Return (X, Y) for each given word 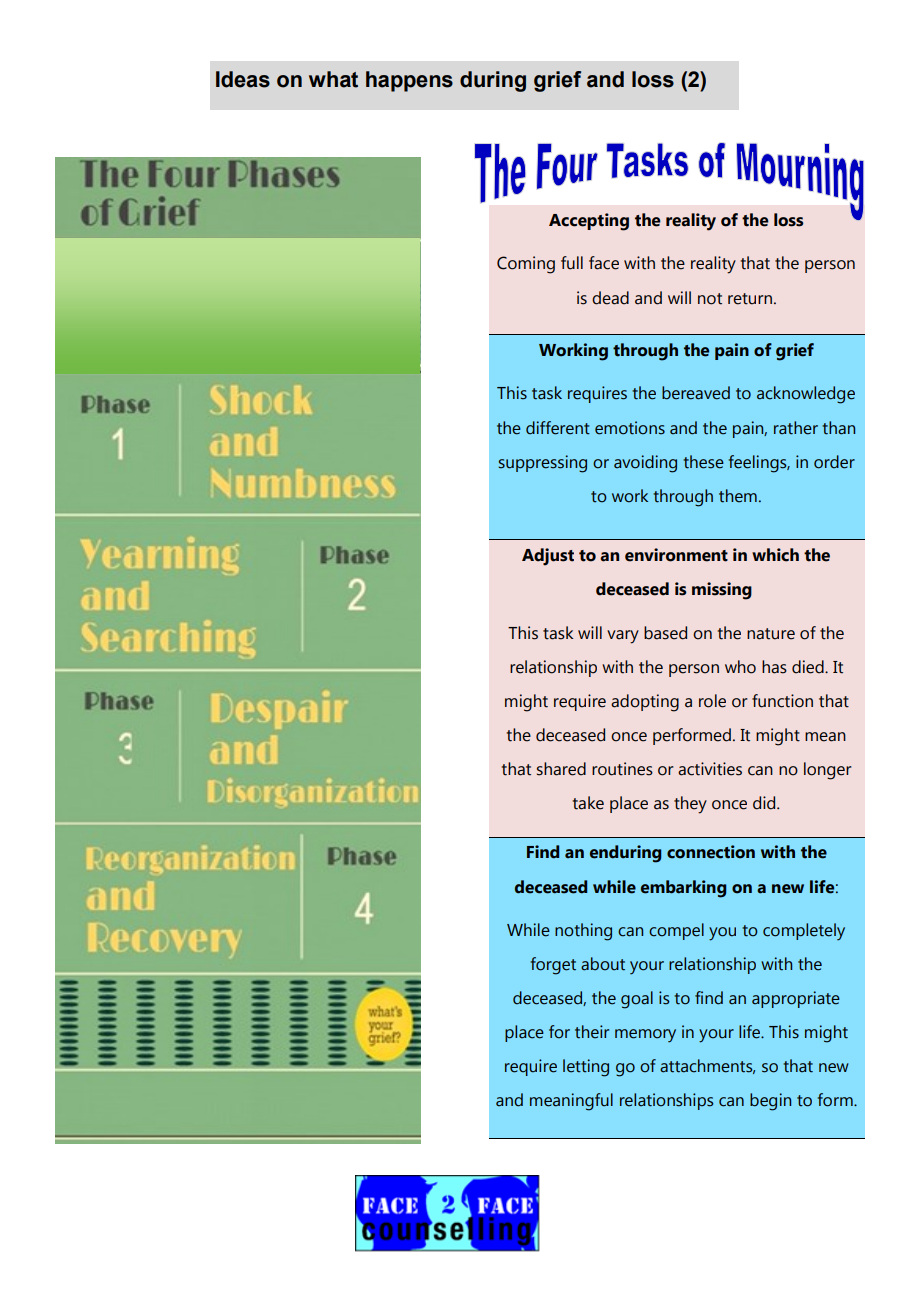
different (558, 428)
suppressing (542, 464)
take (588, 803)
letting (586, 1068)
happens (409, 81)
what (333, 79)
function (782, 701)
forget (553, 966)
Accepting (589, 222)
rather (796, 428)
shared (561, 769)
